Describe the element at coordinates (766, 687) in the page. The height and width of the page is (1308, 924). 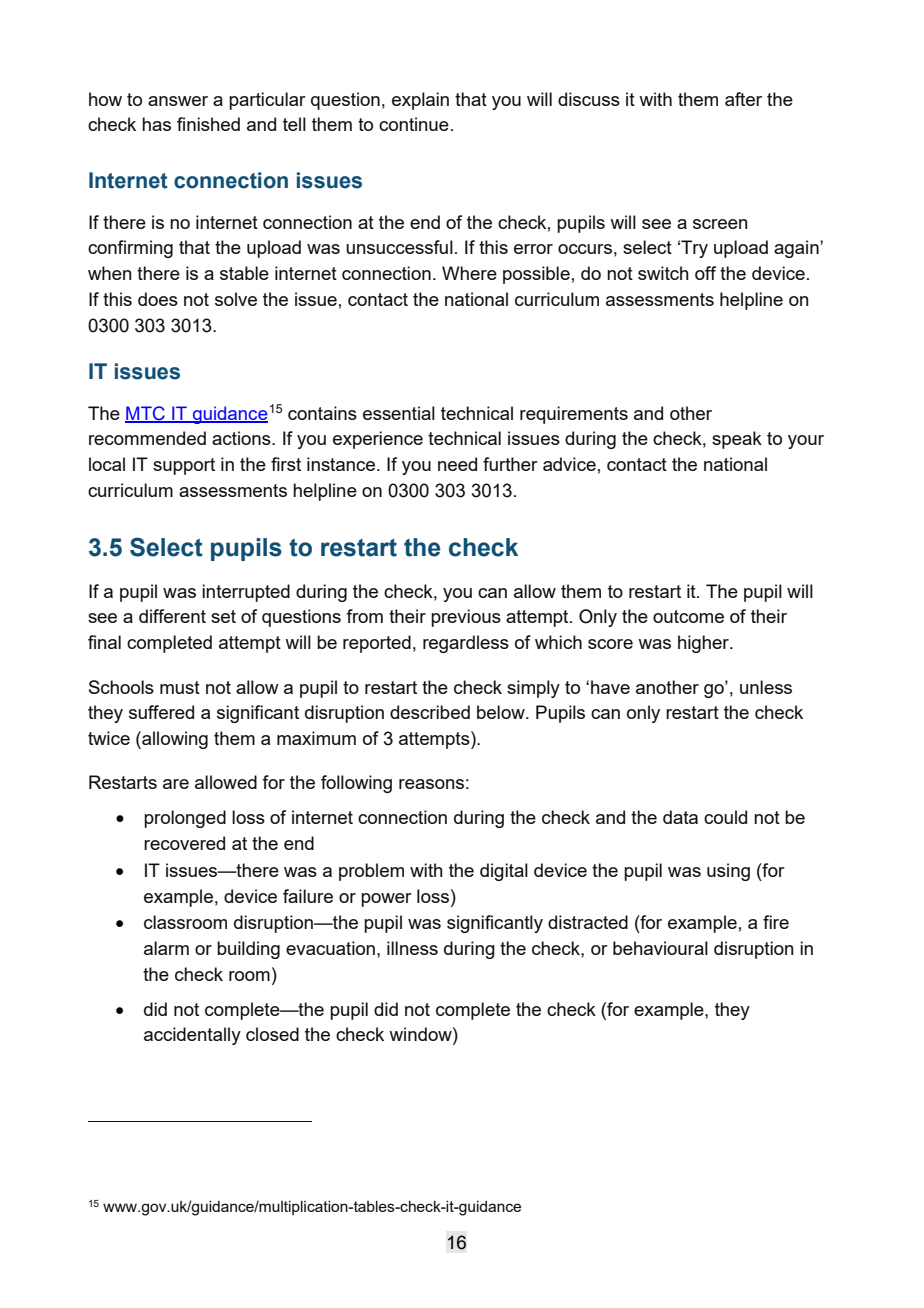
I see `unless` at that location.
